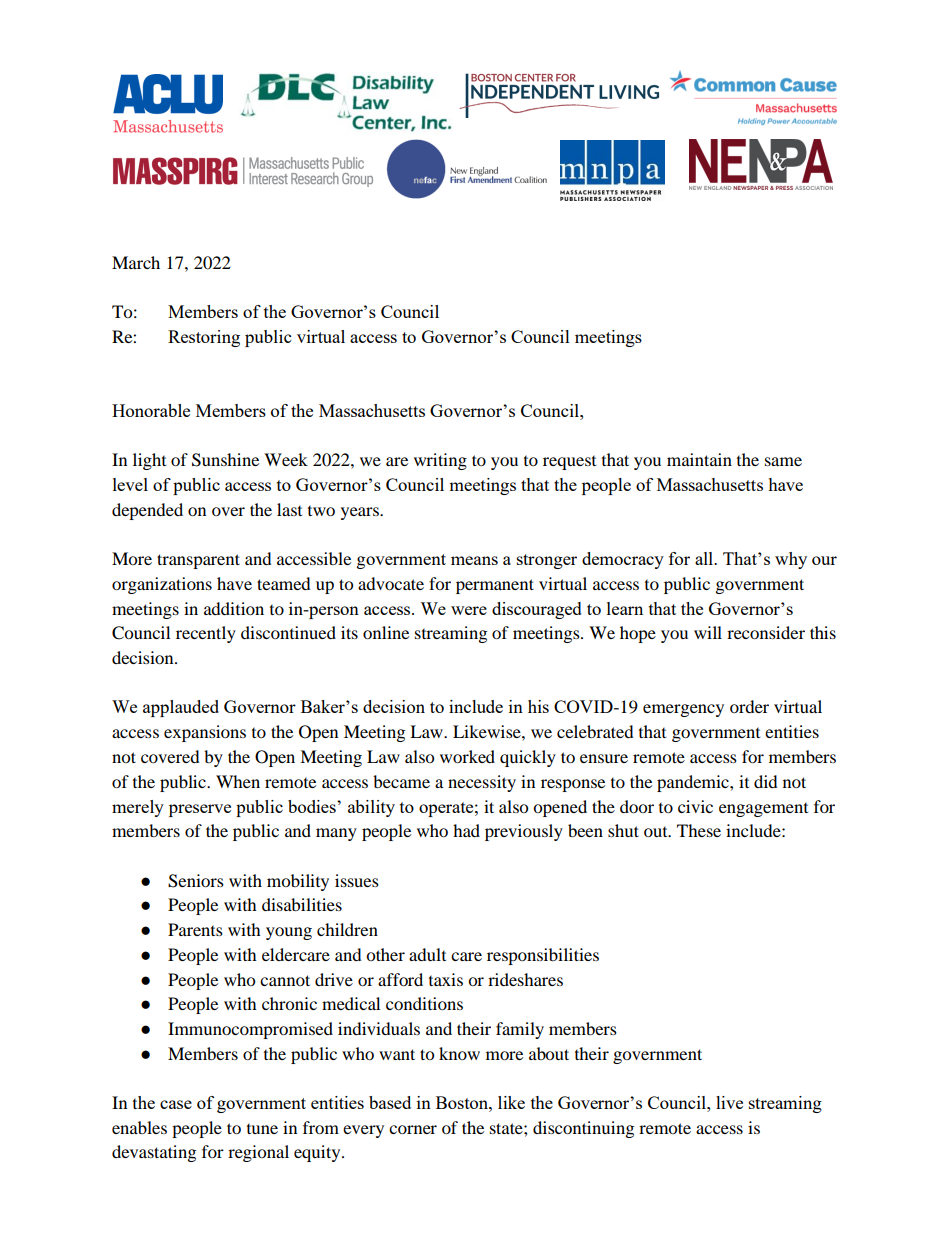 The width and height of the image is (952, 1233). What do you see at coordinates (729, 1102) in the image?
I see `live` at bounding box center [729, 1102].
